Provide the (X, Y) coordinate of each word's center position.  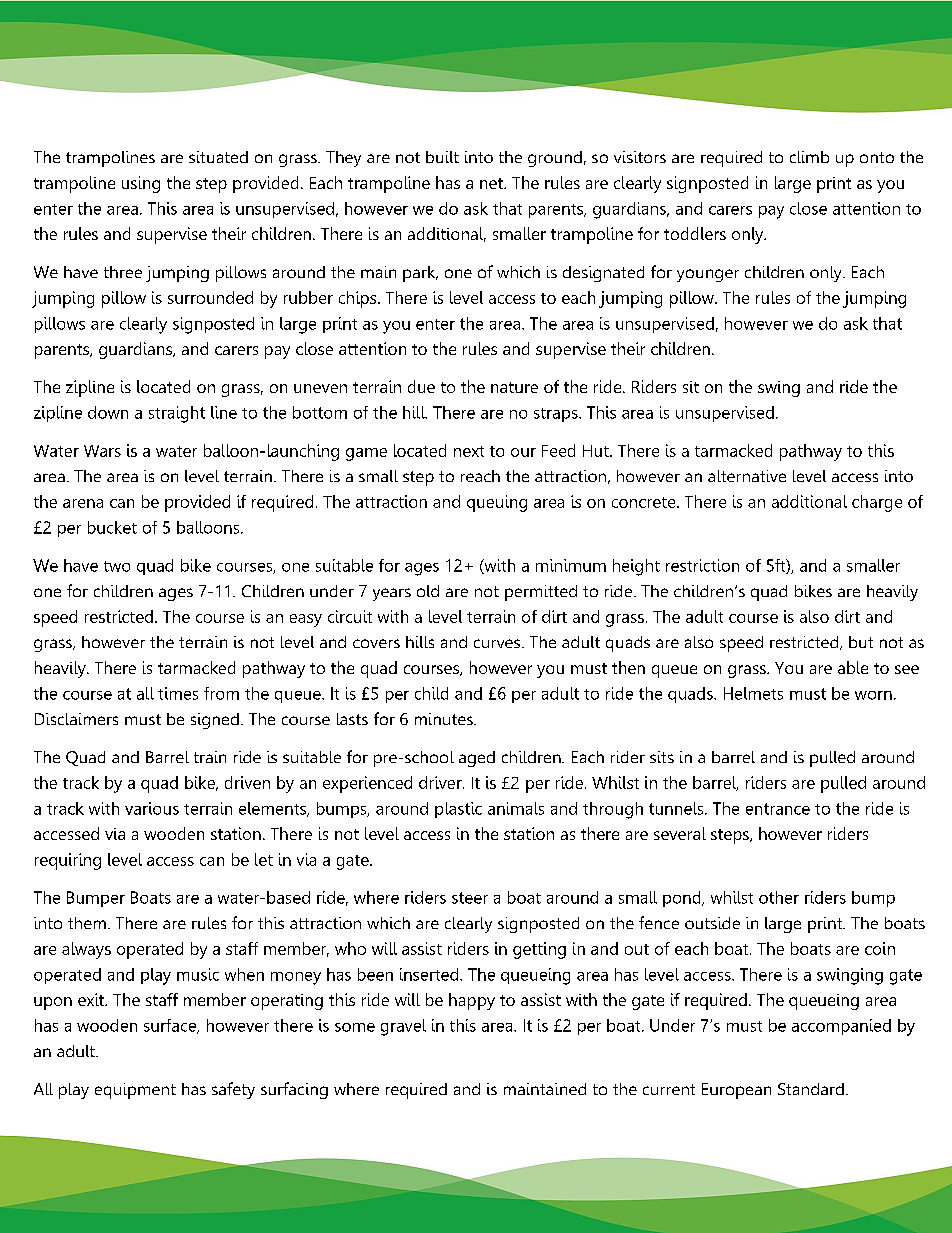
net (492, 183)
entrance (778, 809)
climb (809, 157)
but (861, 642)
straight (177, 414)
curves (498, 643)
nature (514, 387)
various (152, 808)
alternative (747, 476)
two (117, 566)
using (141, 184)
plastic (458, 810)
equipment (135, 1091)
